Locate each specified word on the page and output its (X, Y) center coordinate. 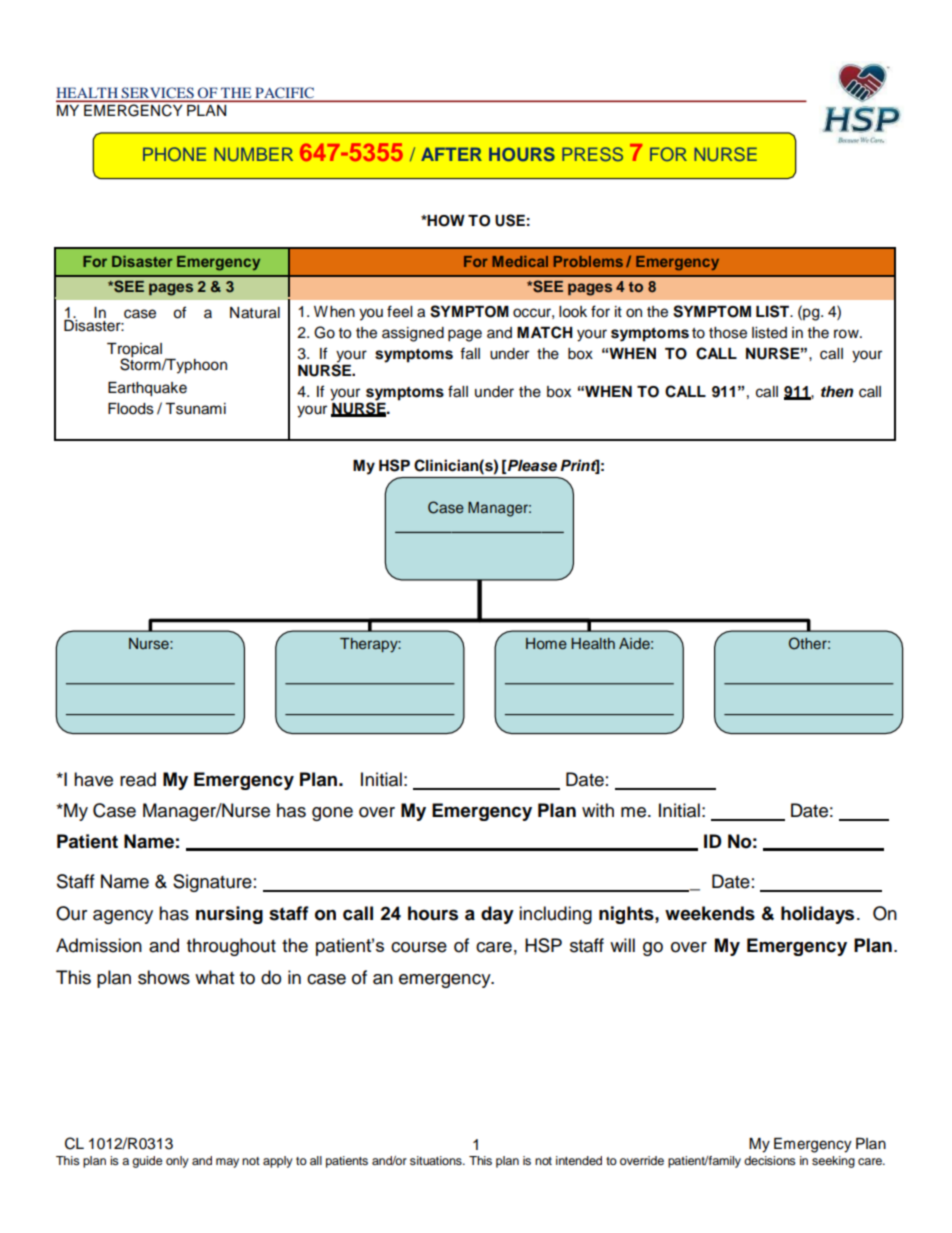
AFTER (451, 154)
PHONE (174, 154)
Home (546, 643)
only (177, 1162)
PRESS (592, 154)
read (138, 779)
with (598, 810)
